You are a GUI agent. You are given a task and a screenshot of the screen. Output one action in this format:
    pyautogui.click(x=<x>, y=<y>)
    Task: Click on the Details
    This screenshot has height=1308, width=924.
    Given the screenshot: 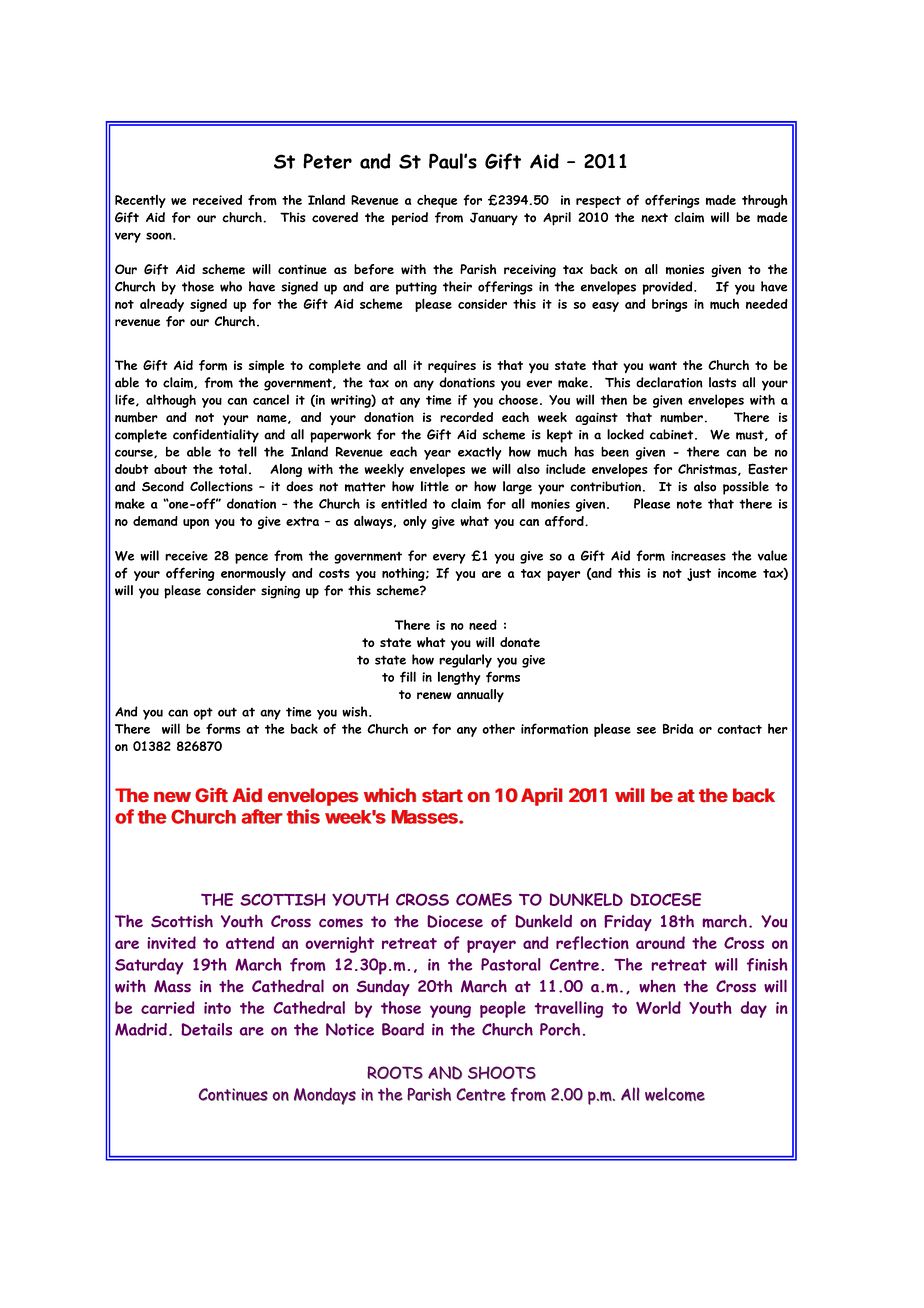 What is the action you would take?
    pyautogui.click(x=206, y=1029)
